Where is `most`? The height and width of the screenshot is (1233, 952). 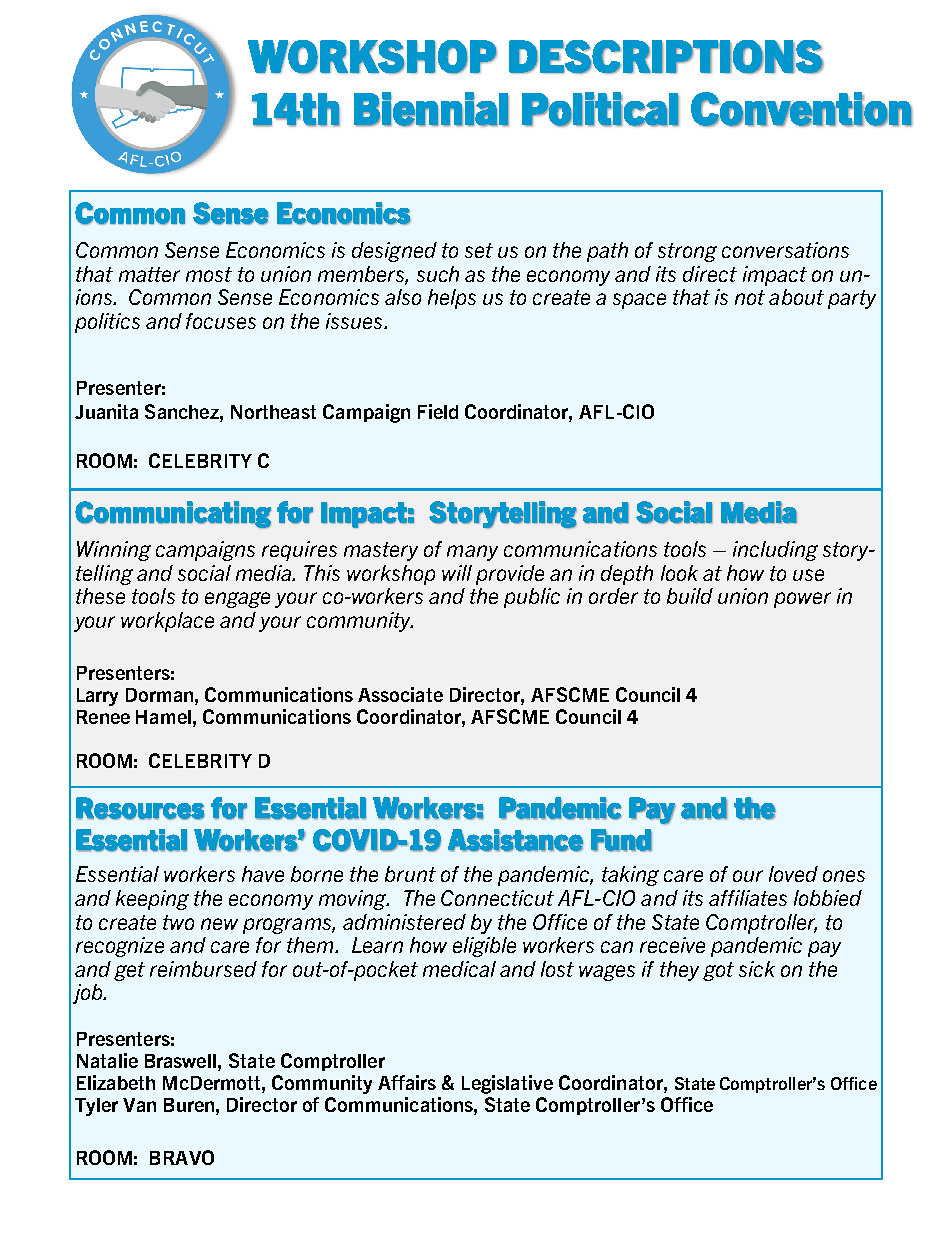
most is located at coordinates (209, 274).
